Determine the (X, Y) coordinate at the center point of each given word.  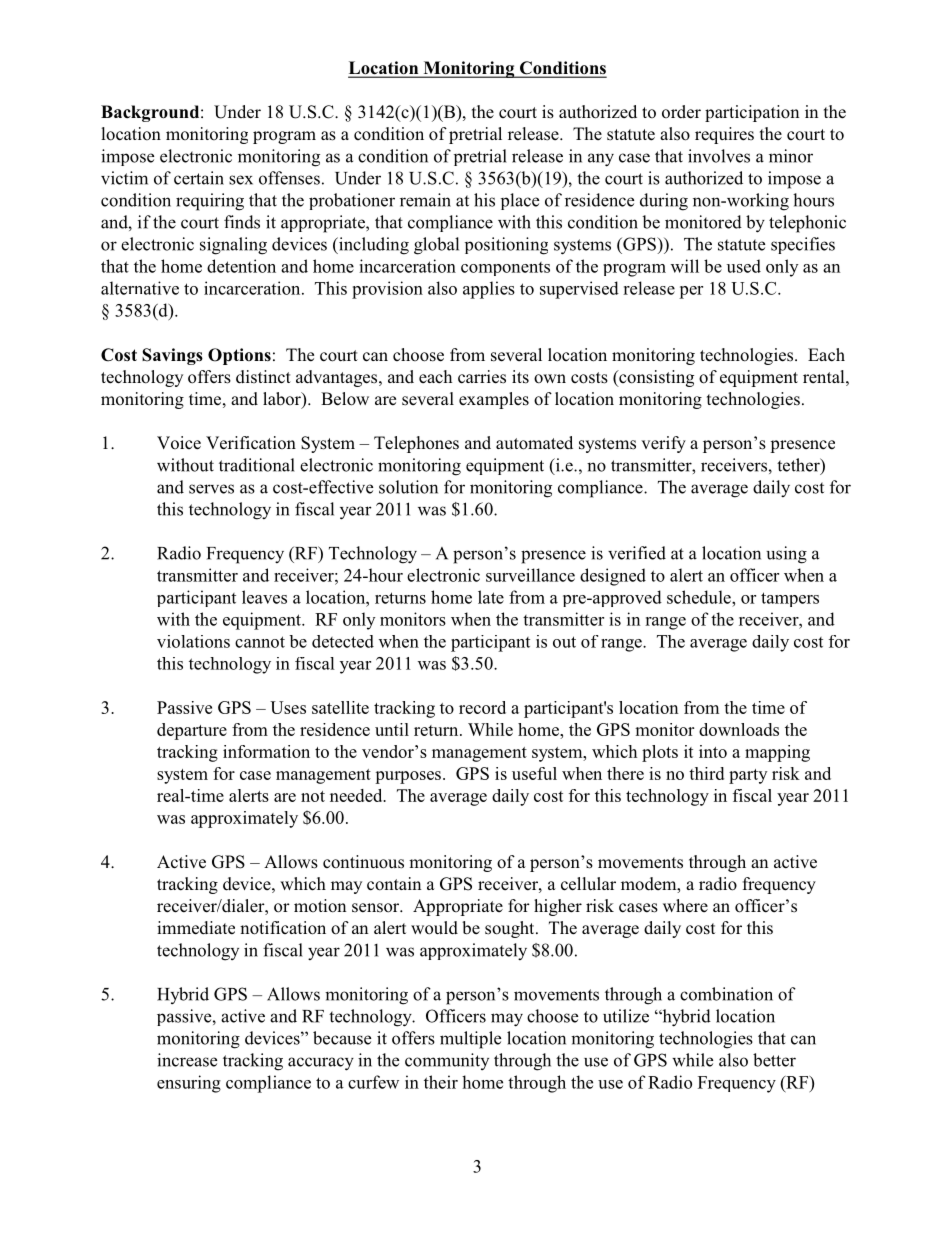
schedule (700, 597)
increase (187, 1060)
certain (199, 178)
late (491, 597)
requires (724, 135)
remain (425, 200)
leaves (264, 597)
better (774, 1060)
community (447, 1061)
